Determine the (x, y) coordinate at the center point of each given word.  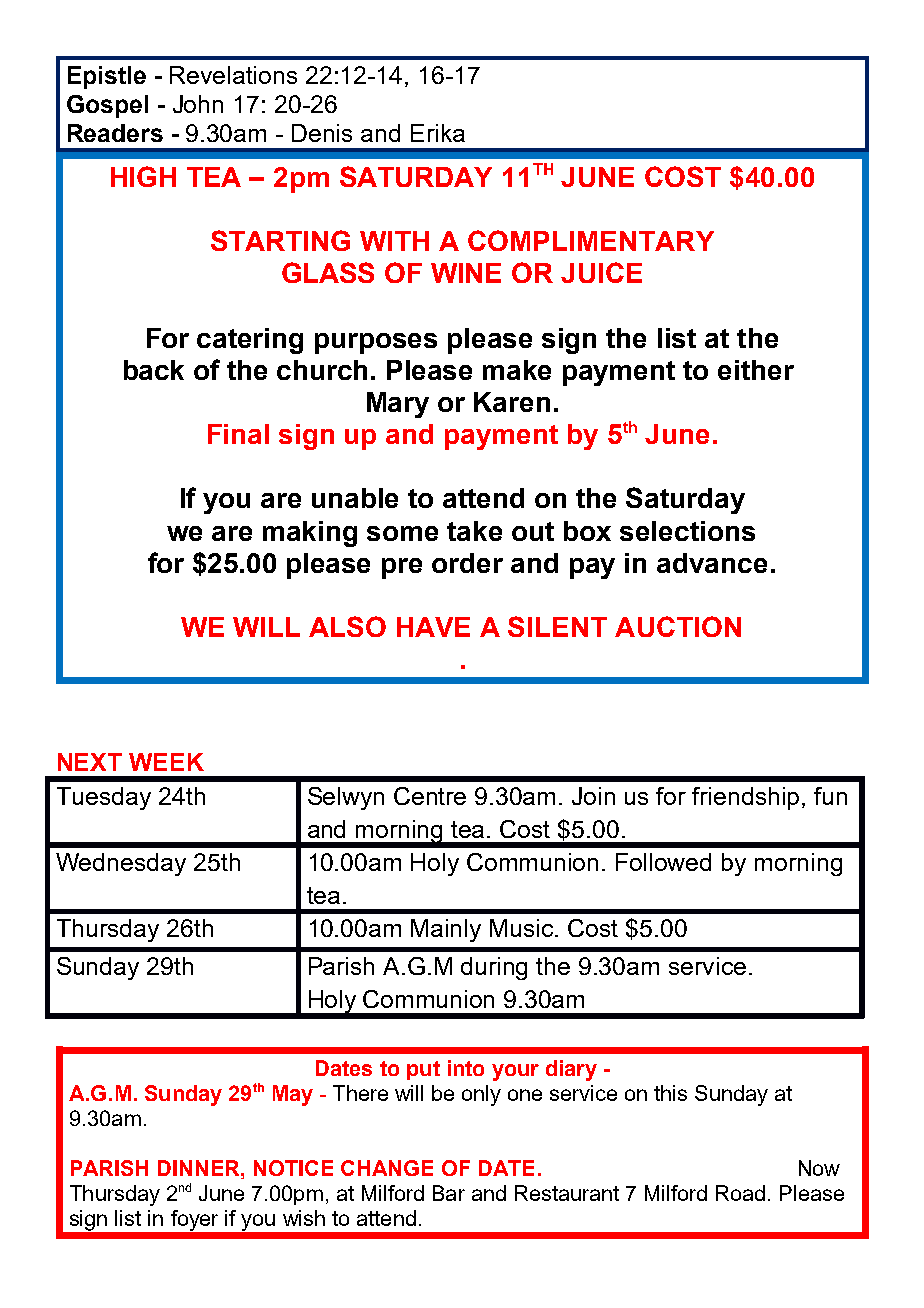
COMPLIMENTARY (591, 240)
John (198, 104)
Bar (449, 1193)
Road (740, 1193)
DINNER (200, 1168)
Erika (438, 133)
